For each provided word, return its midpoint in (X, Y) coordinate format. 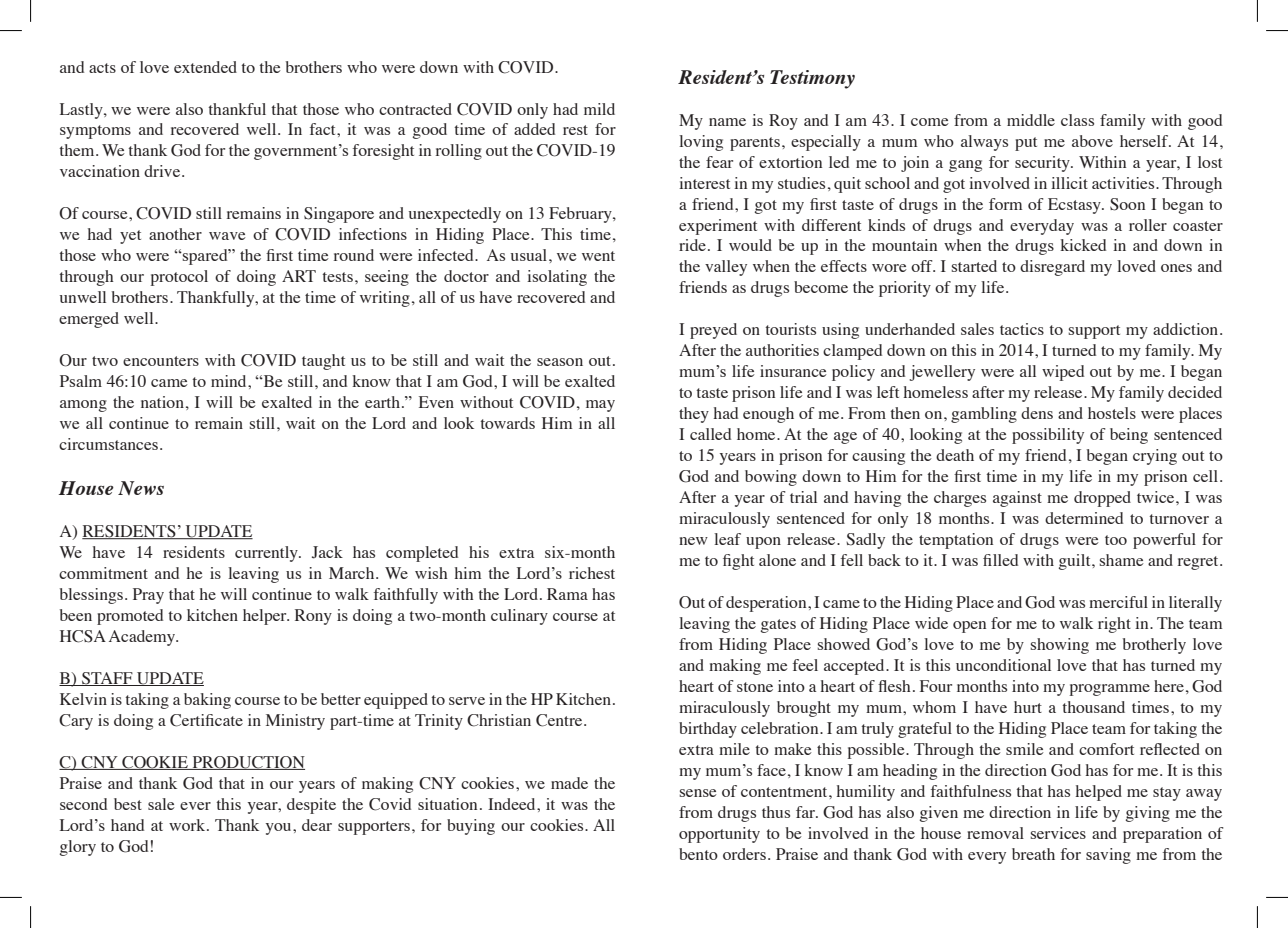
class (1077, 120)
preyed (713, 331)
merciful (1118, 602)
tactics (1022, 329)
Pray (148, 596)
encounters (161, 361)
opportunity (719, 835)
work (188, 825)
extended (205, 67)
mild (599, 109)
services (1058, 833)
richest (592, 573)
